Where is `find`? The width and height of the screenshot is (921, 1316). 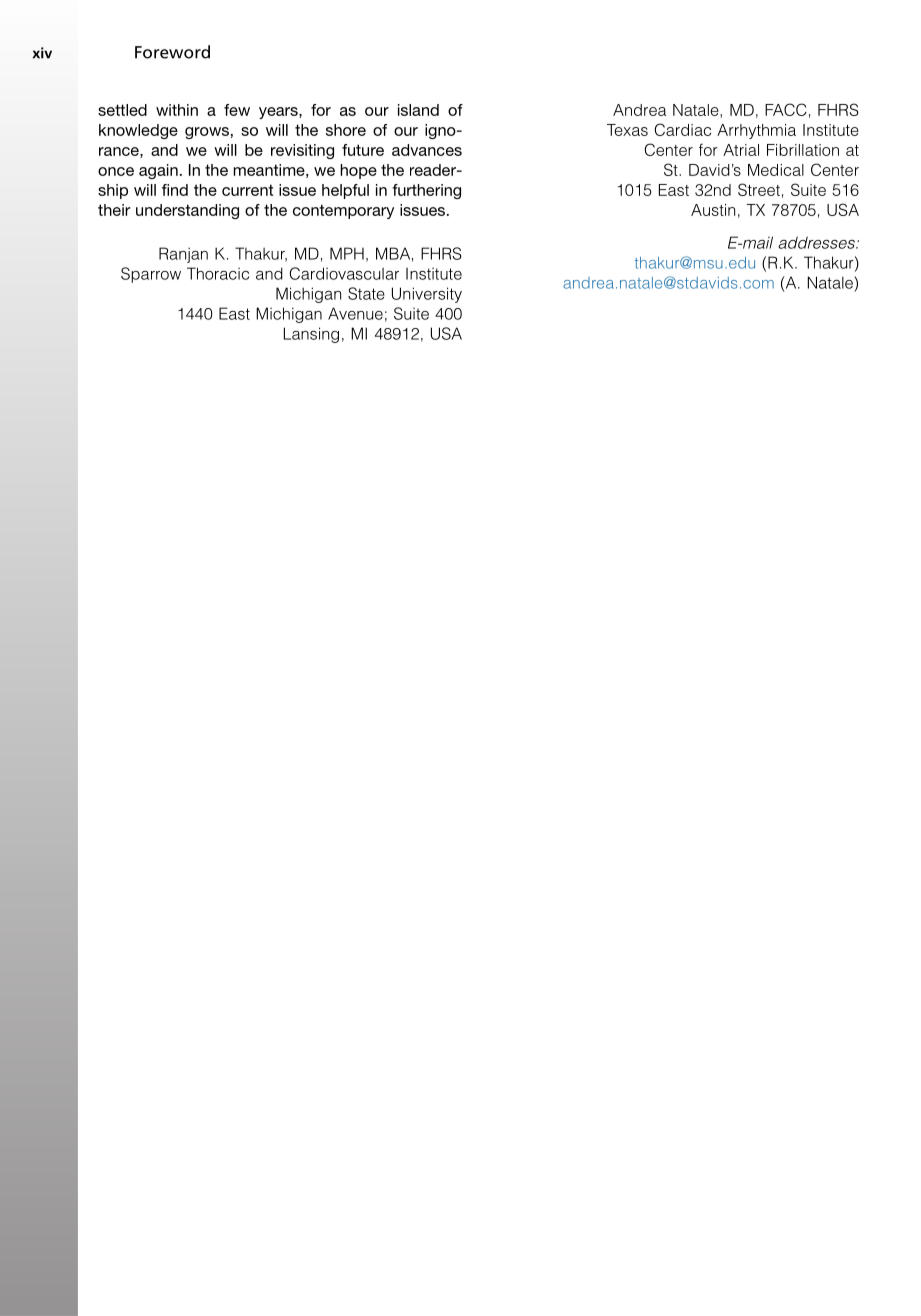 find is located at coordinates (175, 190).
